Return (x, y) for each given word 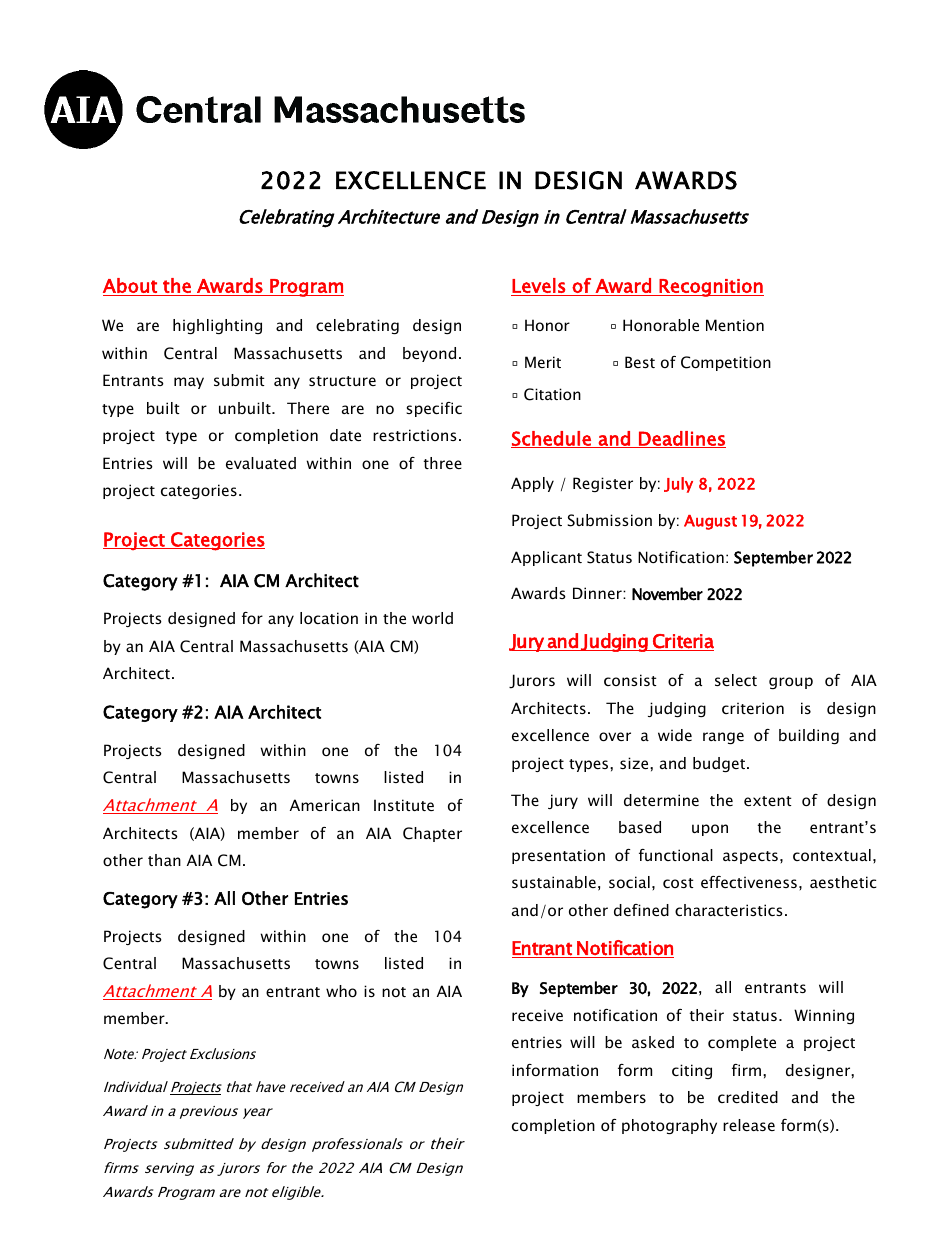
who (341, 991)
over (615, 736)
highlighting (217, 326)
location (329, 618)
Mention (735, 325)
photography (669, 1126)
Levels (538, 285)
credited (748, 1097)
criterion (753, 708)
